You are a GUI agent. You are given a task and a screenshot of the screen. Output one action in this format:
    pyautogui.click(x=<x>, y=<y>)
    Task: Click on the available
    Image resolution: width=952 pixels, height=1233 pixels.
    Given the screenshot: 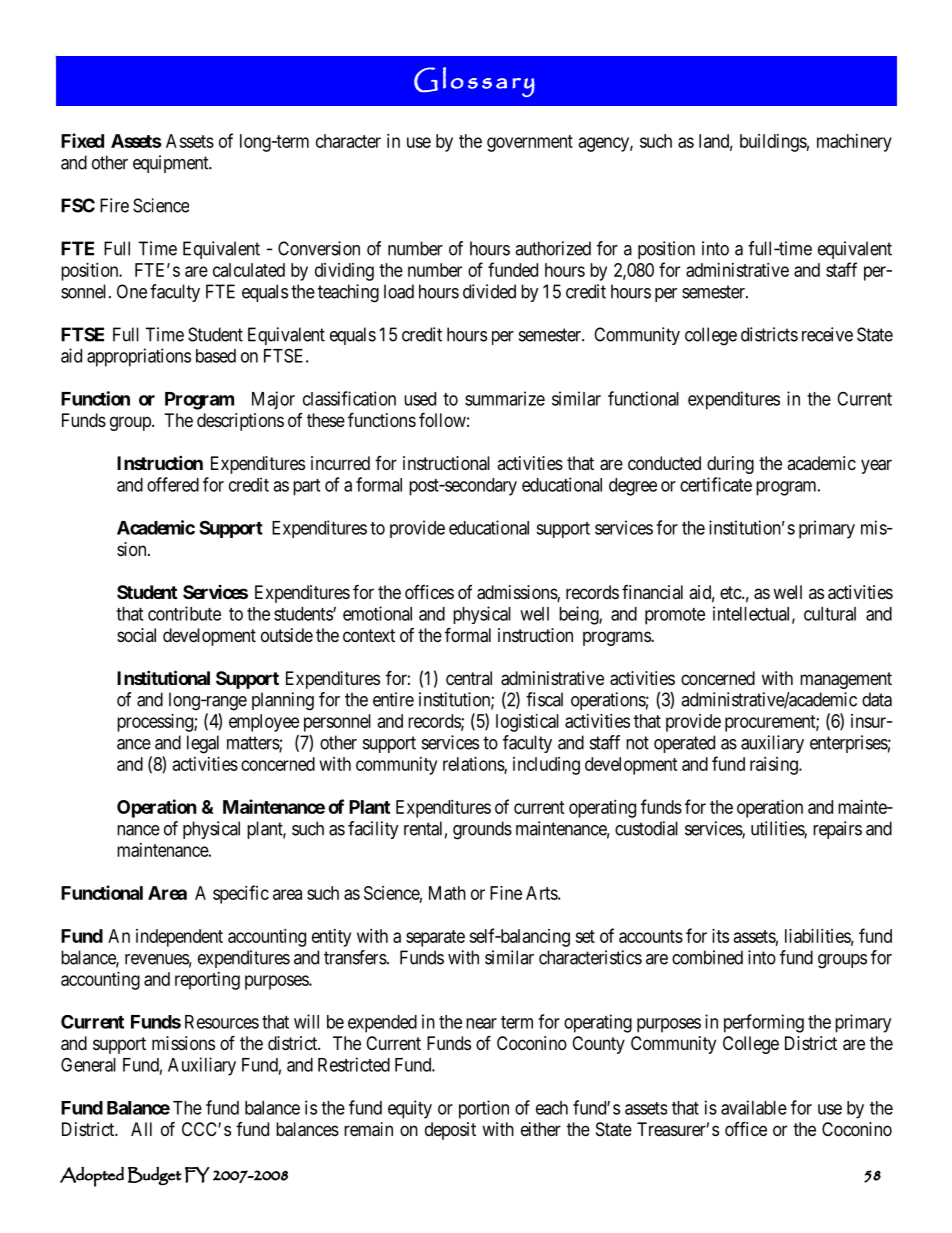 What is the action you would take?
    pyautogui.click(x=754, y=1107)
